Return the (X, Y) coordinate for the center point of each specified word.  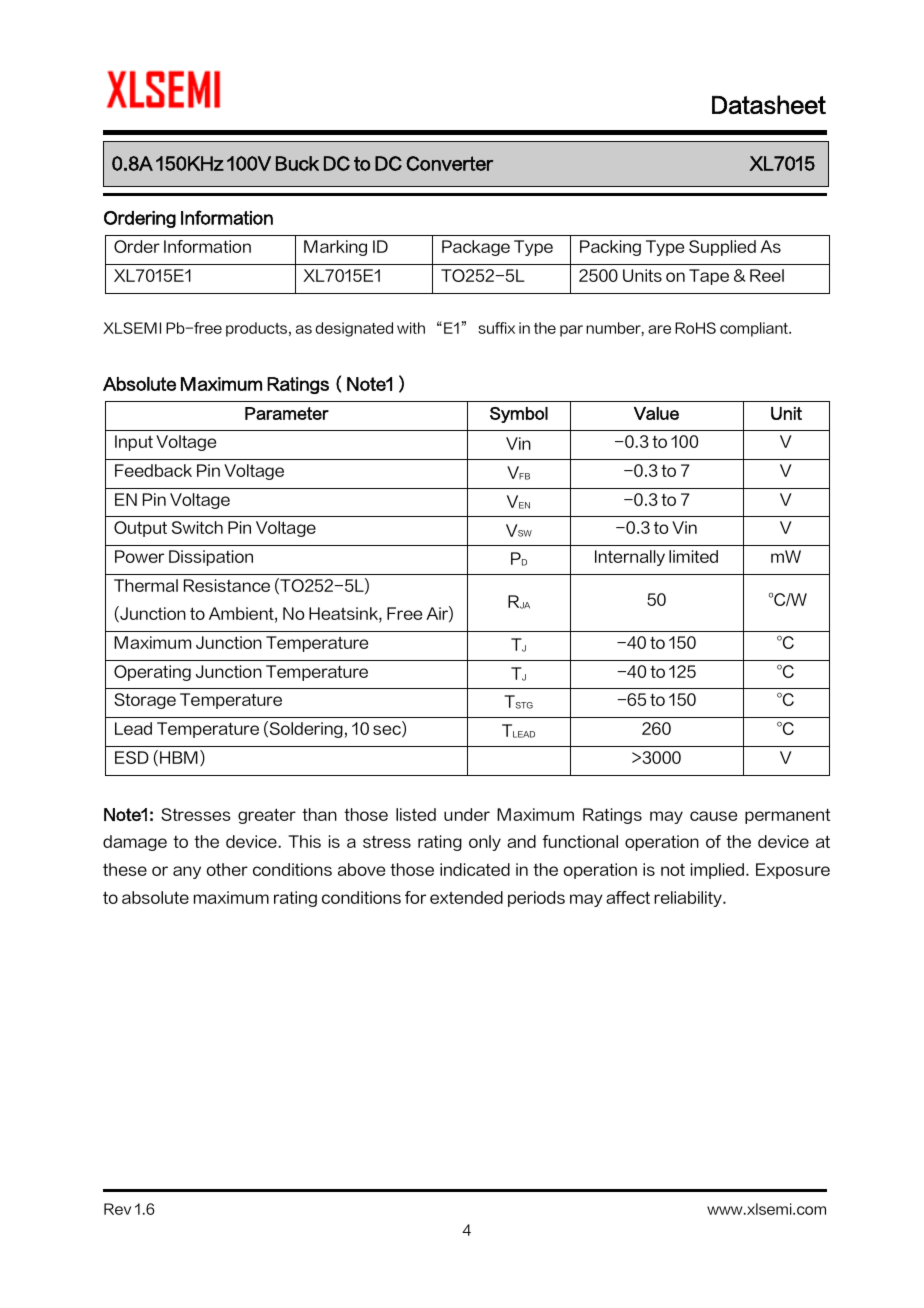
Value (656, 413)
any (187, 872)
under (467, 814)
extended (466, 897)
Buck (297, 163)
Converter (450, 163)
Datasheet (769, 104)
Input (134, 443)
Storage (145, 701)
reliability (689, 899)
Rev (117, 1209)
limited (693, 556)
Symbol (519, 415)
